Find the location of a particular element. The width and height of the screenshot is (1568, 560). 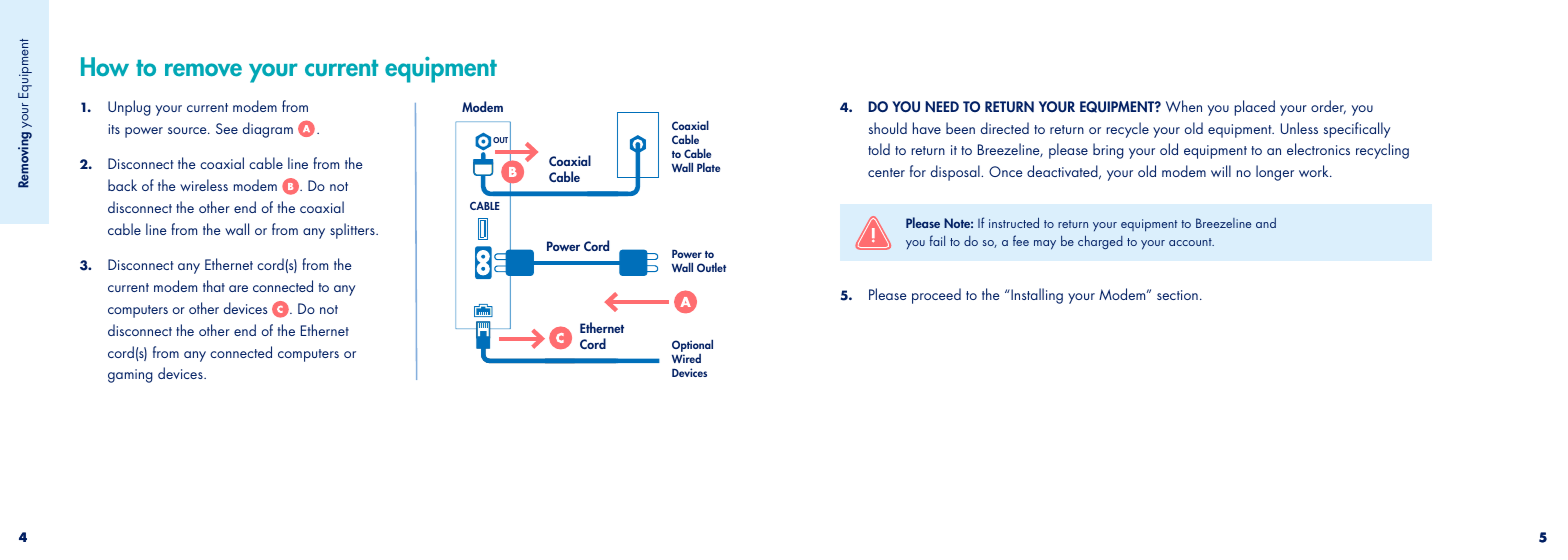

remove is located at coordinates (203, 70).
